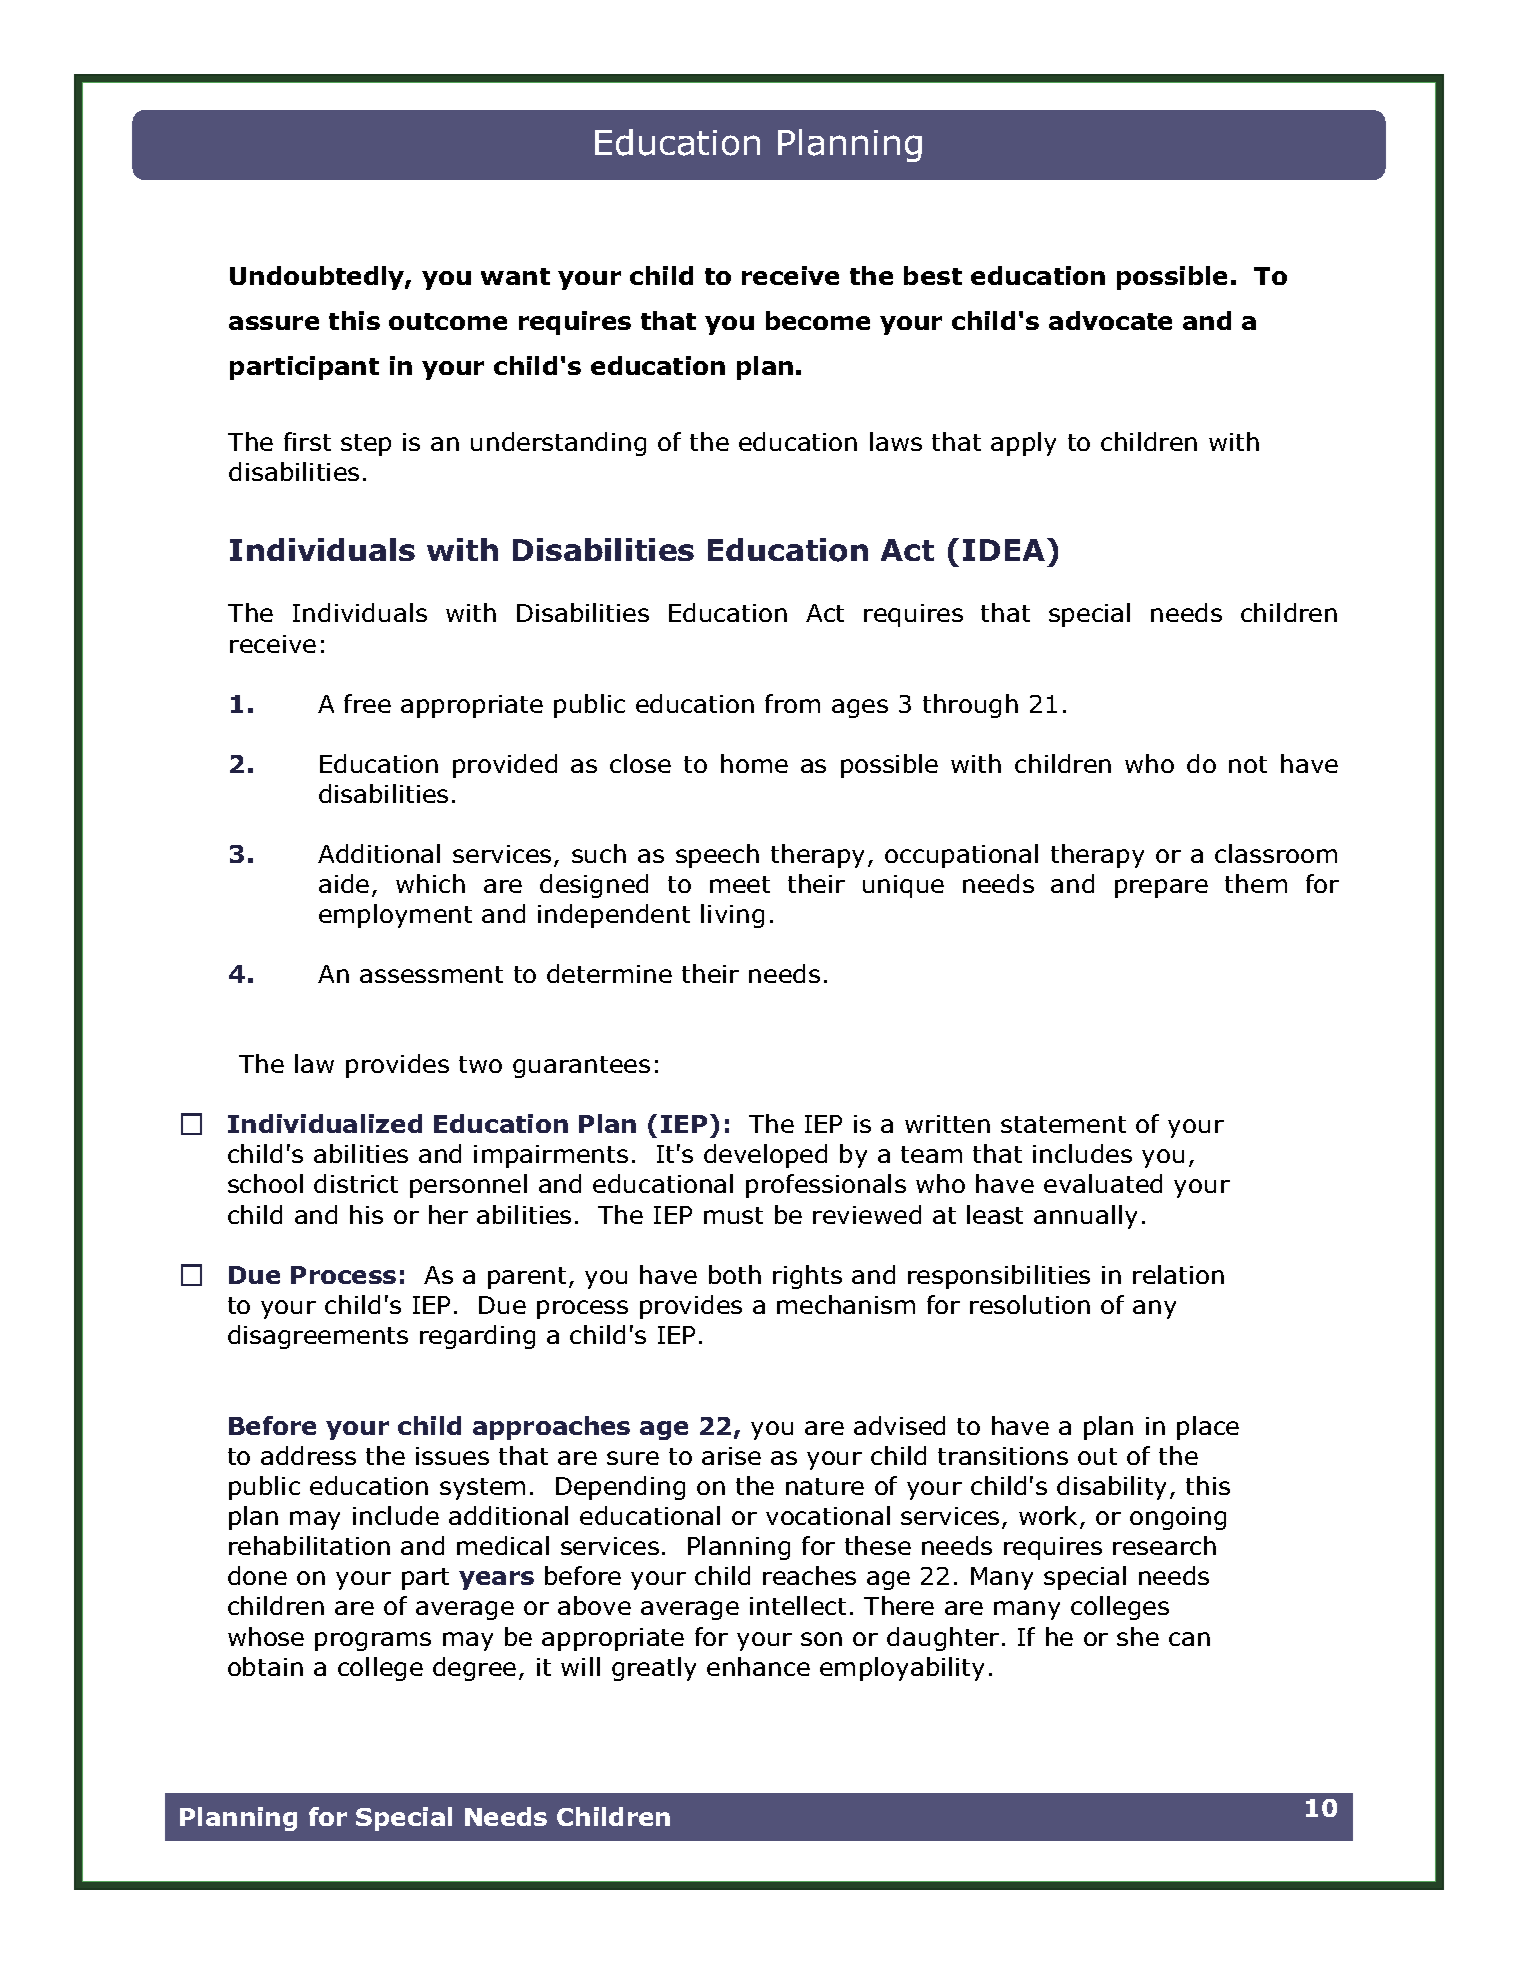 The width and height of the screenshot is (1518, 1964). I want to click on not, so click(1248, 764).
